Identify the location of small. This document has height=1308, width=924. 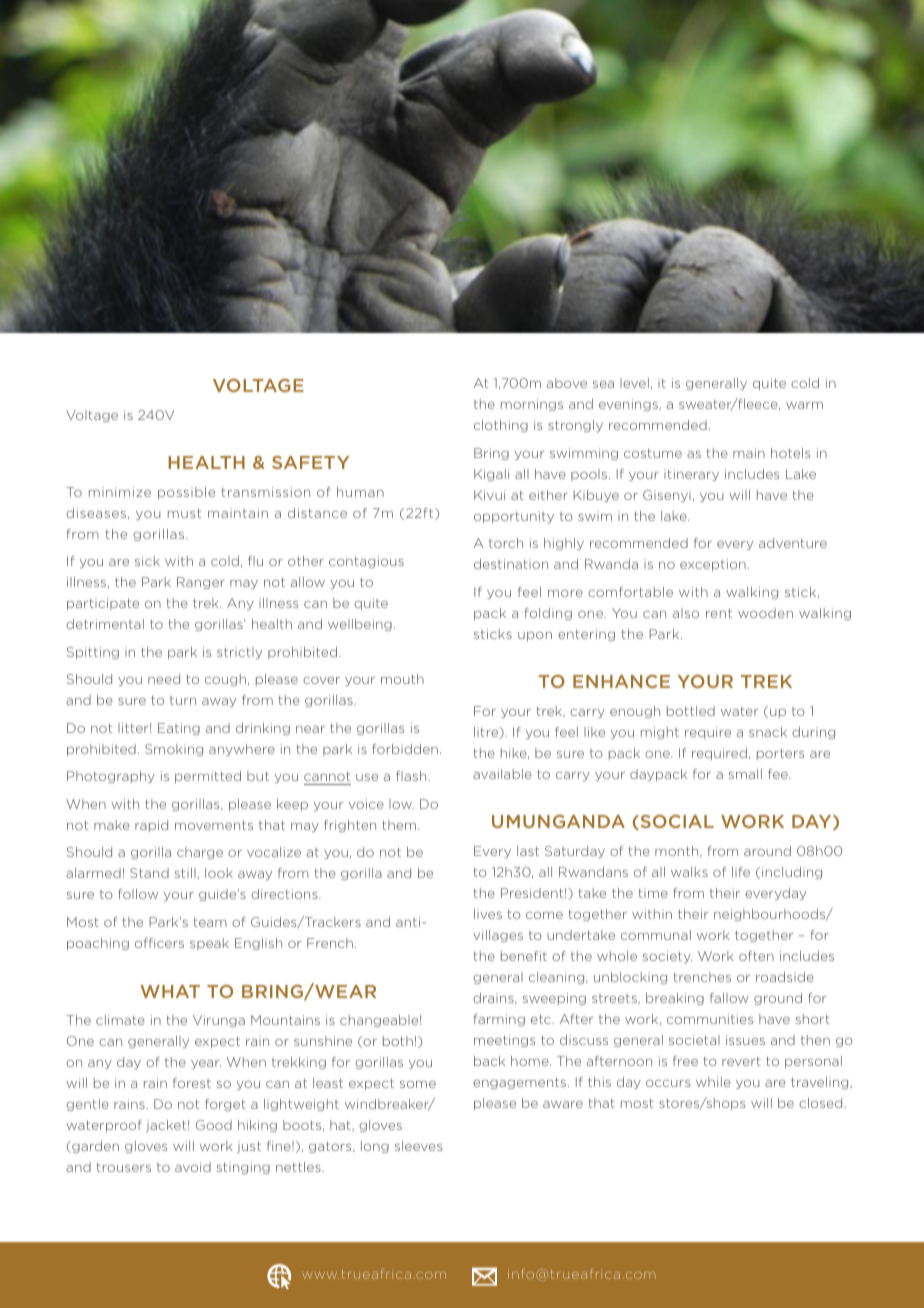
(745, 774).
